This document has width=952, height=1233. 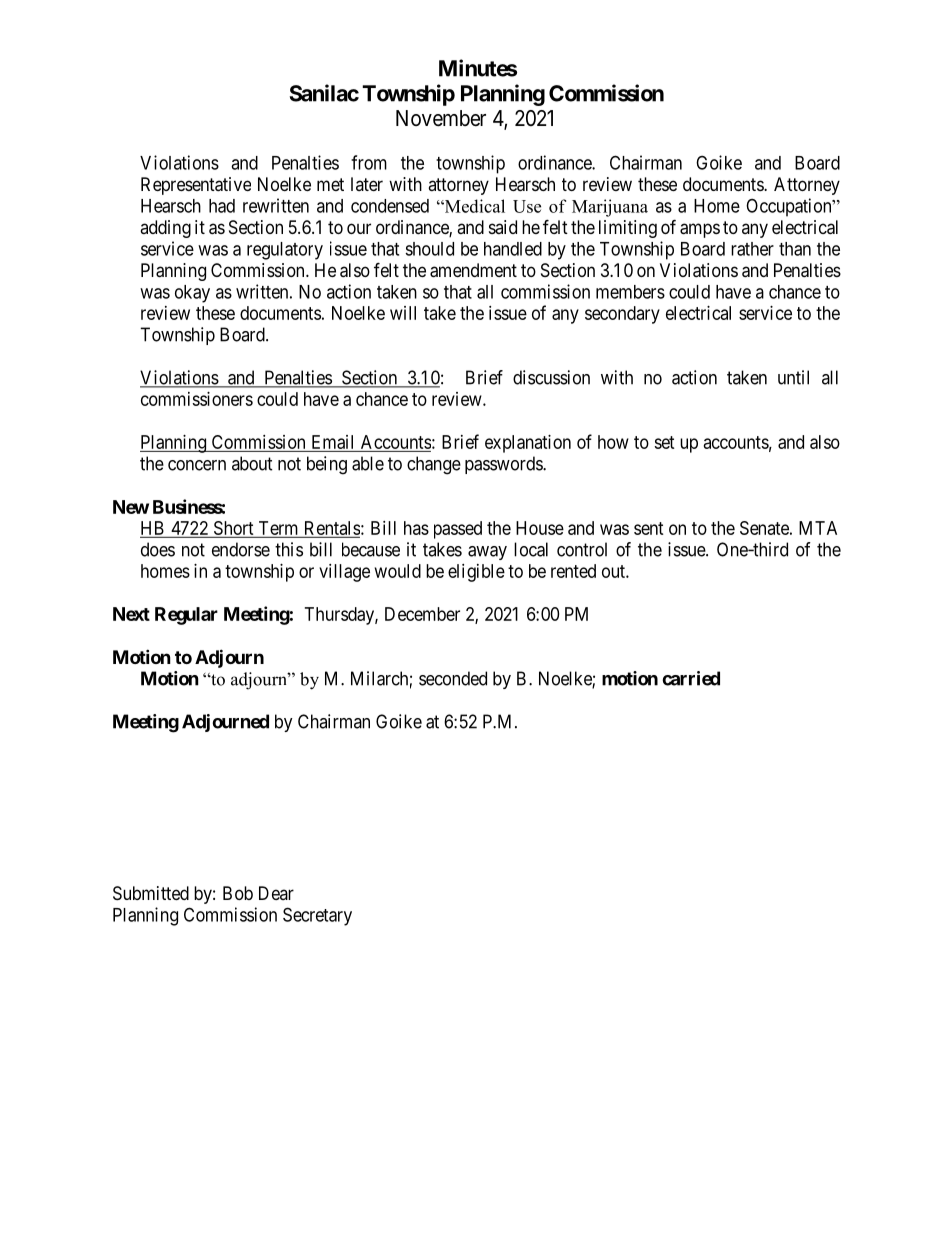 What do you see at coordinates (793, 377) in the document?
I see `until` at bounding box center [793, 377].
